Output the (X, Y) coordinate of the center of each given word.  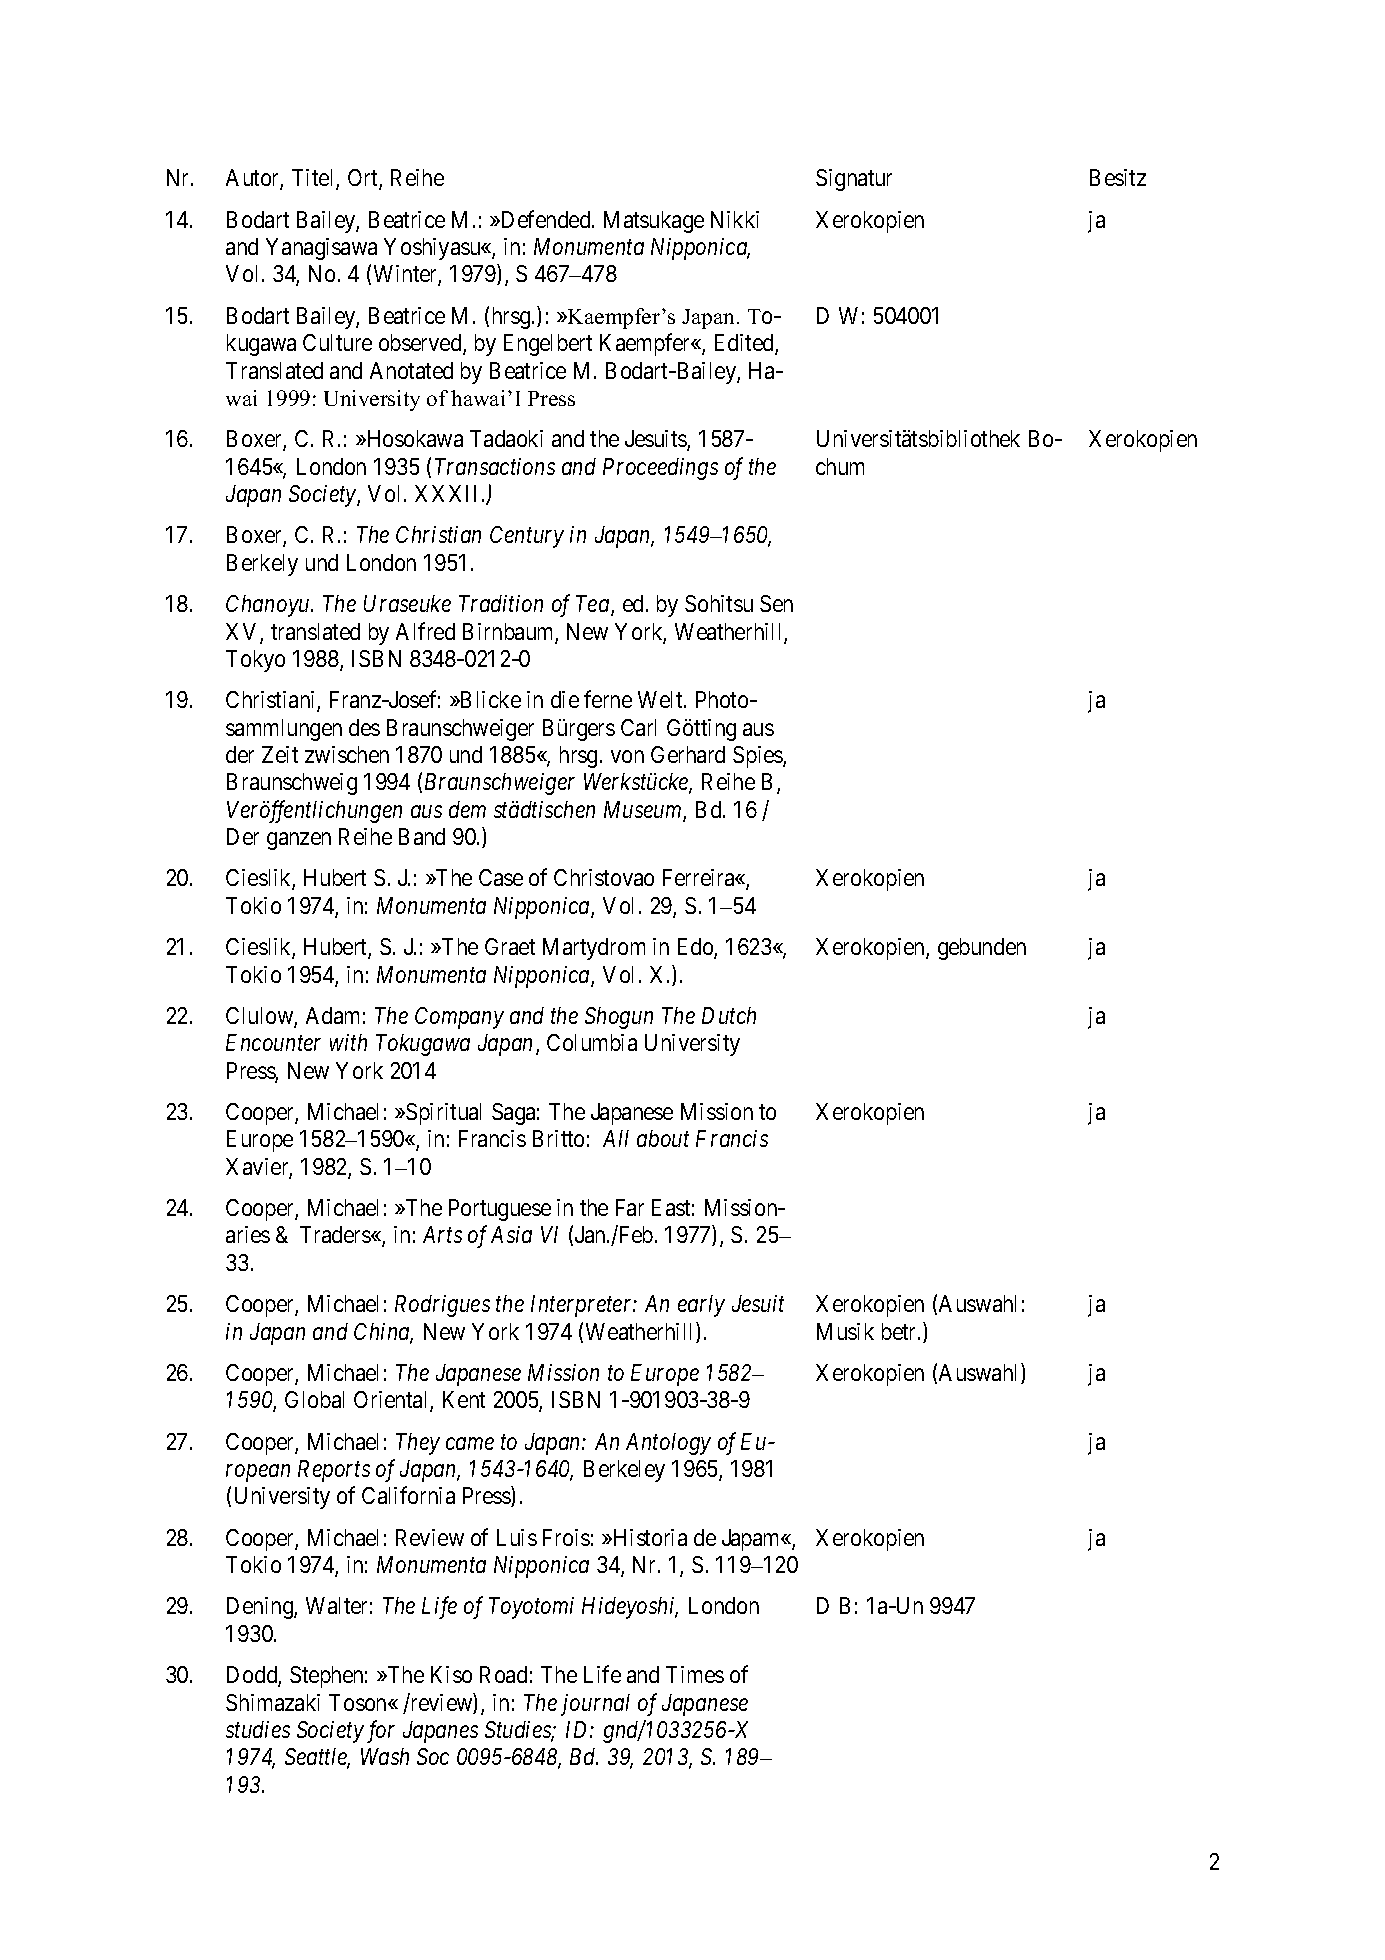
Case (501, 877)
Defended (546, 219)
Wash (385, 1756)
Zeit (280, 754)
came (470, 1443)
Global (314, 1399)
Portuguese (500, 1210)
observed (421, 344)
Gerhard (688, 754)
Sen (776, 603)
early (701, 1306)
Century (527, 537)
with (348, 1042)
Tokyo (255, 661)
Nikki (735, 219)
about (663, 1138)
